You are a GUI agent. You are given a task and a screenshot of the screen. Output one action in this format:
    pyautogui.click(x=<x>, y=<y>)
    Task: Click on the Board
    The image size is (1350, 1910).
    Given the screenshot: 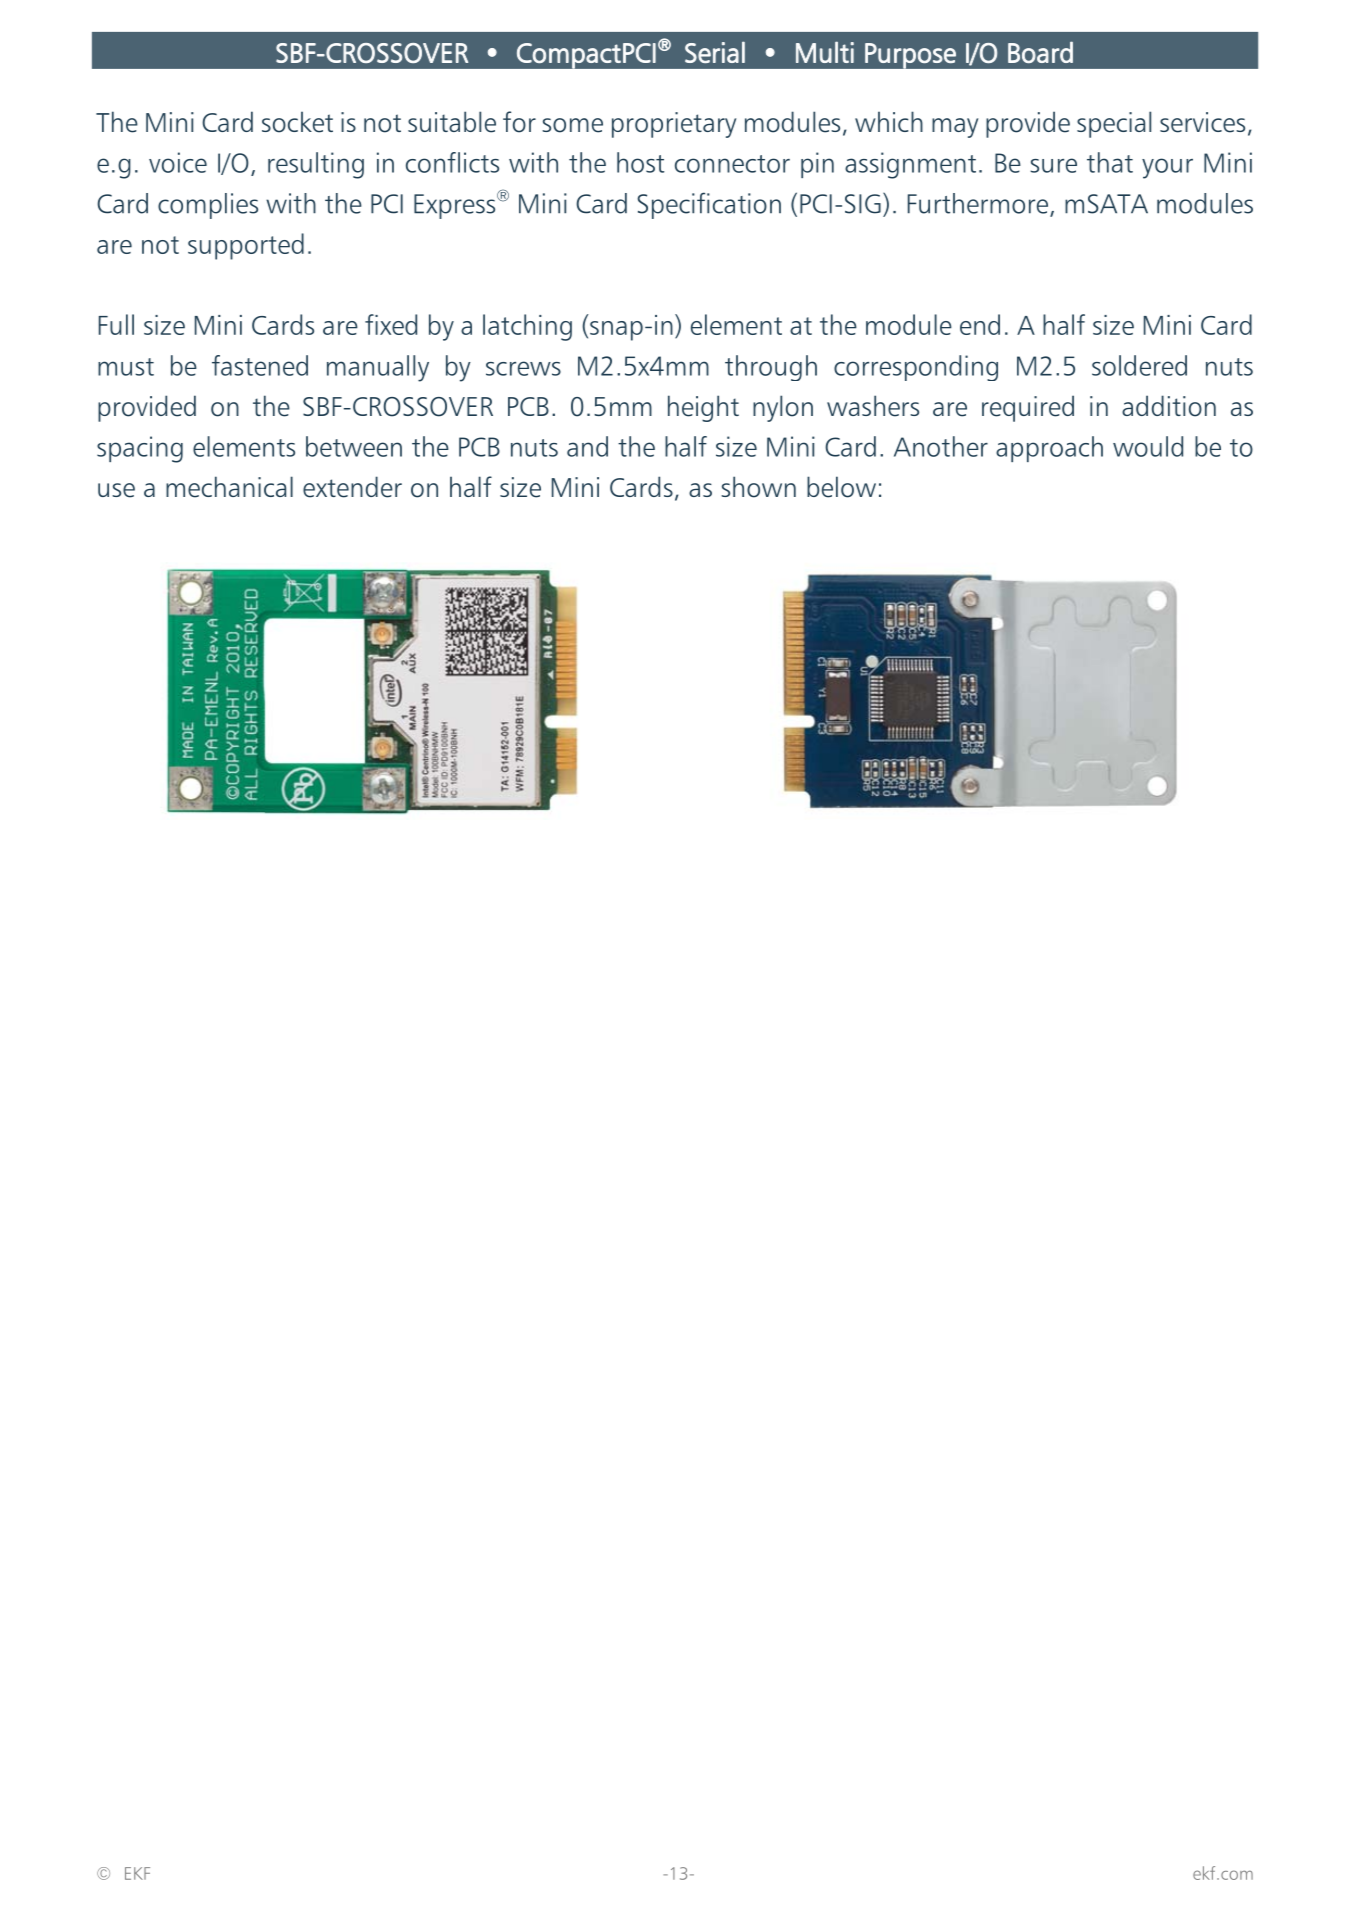 What is the action you would take?
    pyautogui.click(x=1040, y=52)
